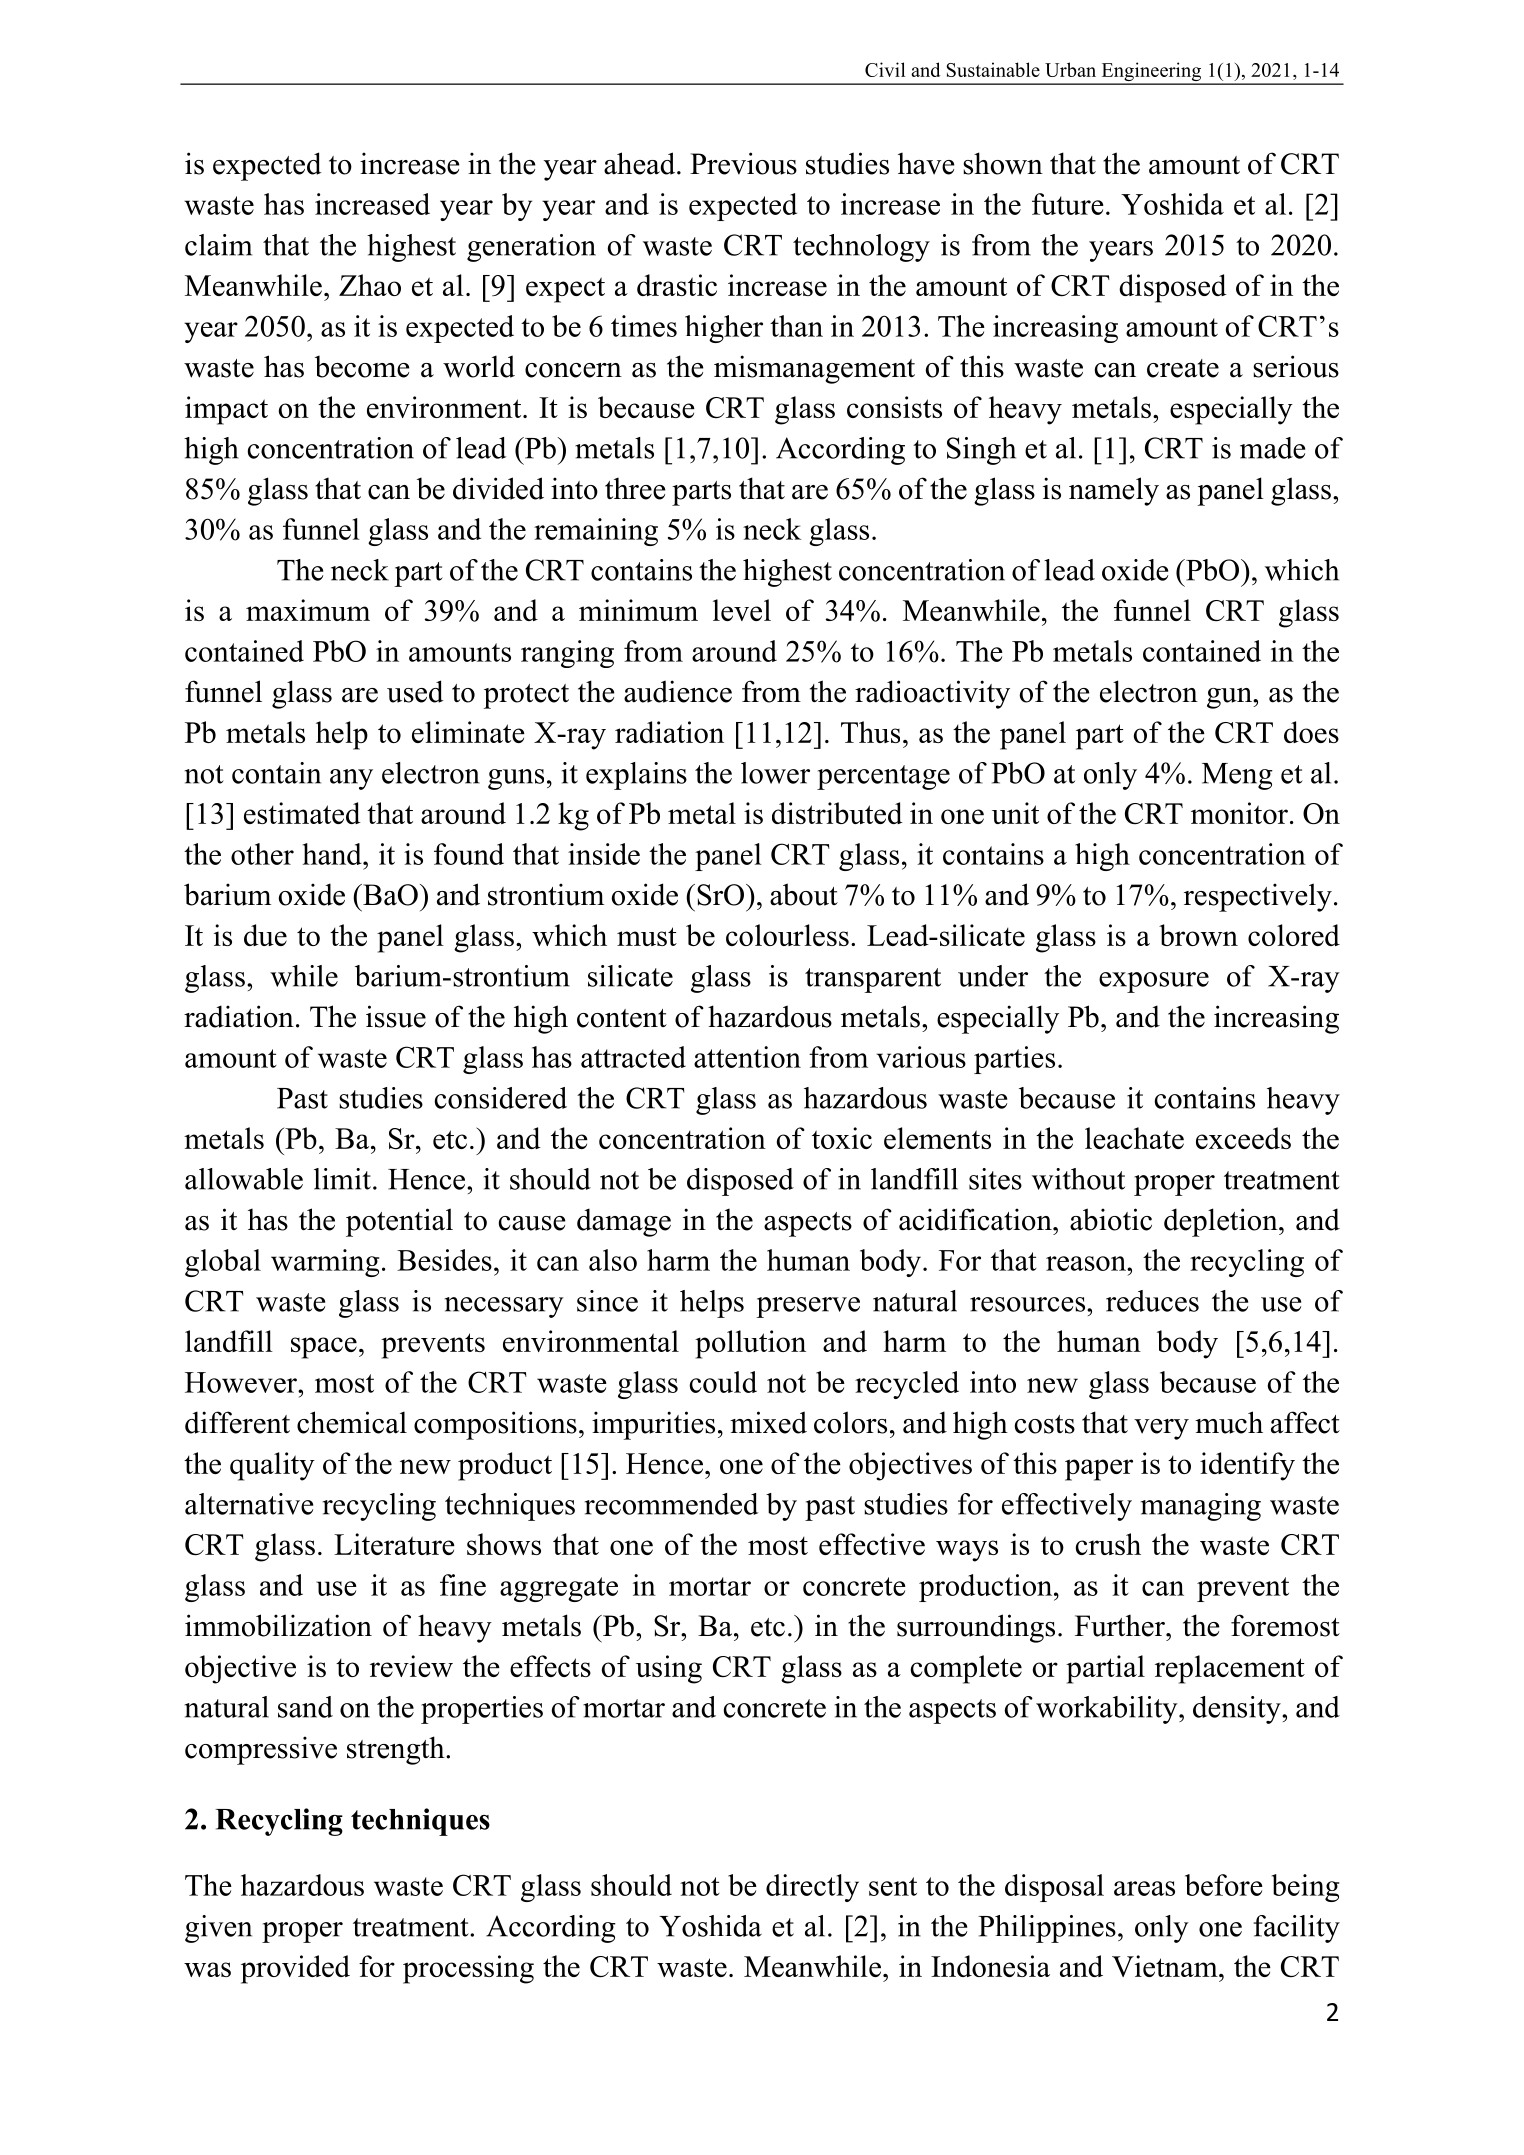 The image size is (1524, 2155). Describe the element at coordinates (743, 163) in the document. I see `Previous` at that location.
